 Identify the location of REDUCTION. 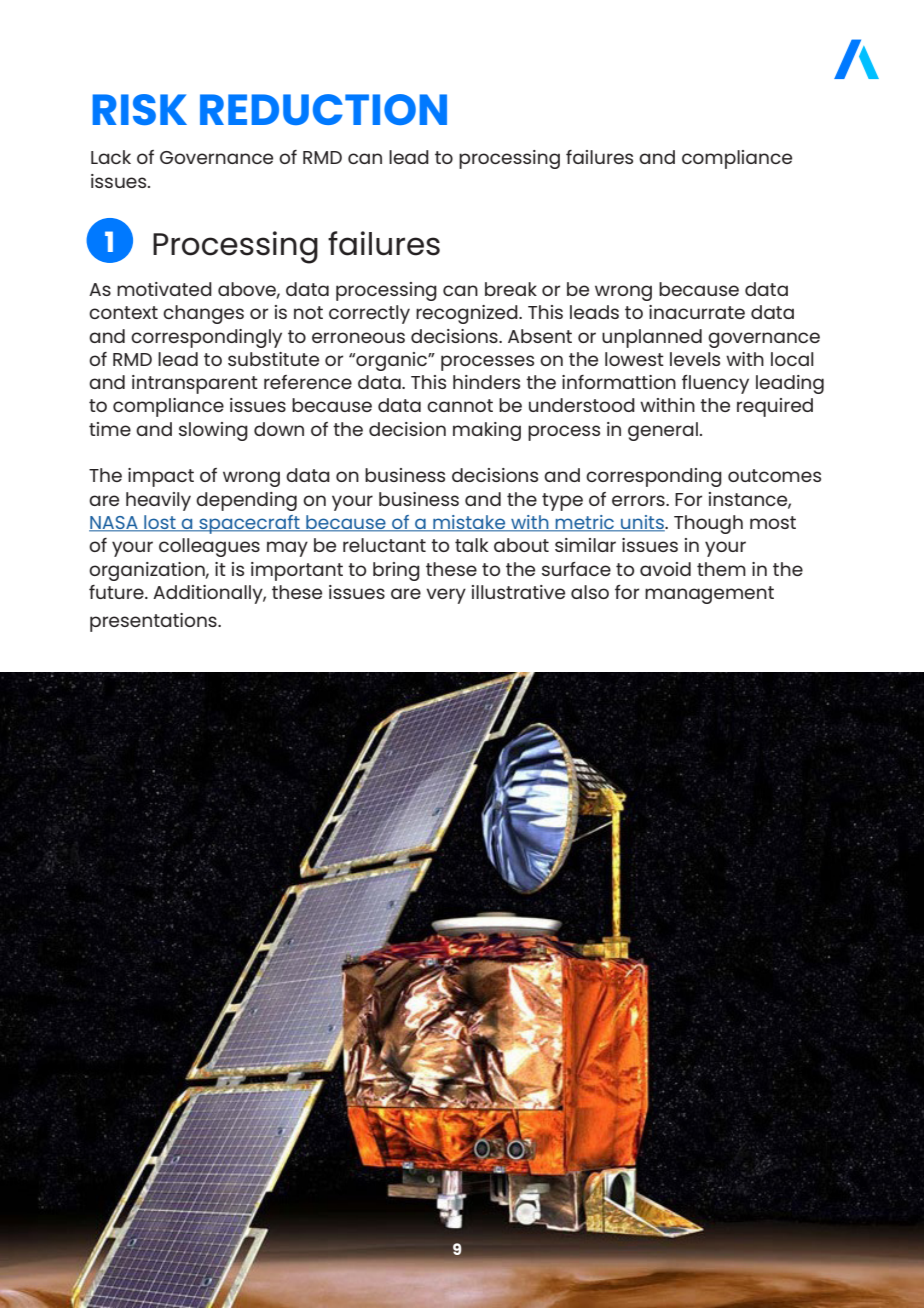
(323, 109).
